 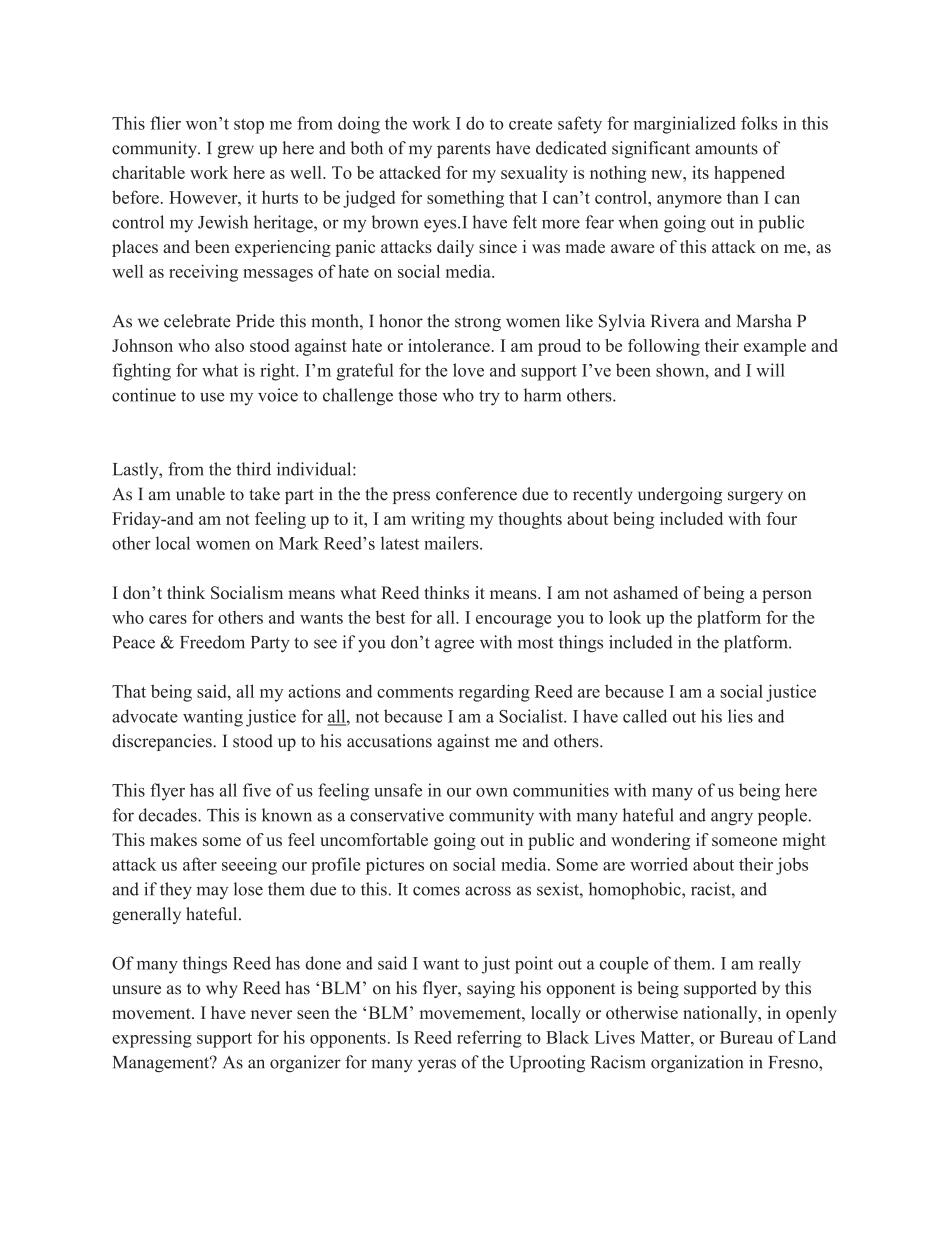 What do you see at coordinates (746, 1037) in the image?
I see `Bureau` at bounding box center [746, 1037].
